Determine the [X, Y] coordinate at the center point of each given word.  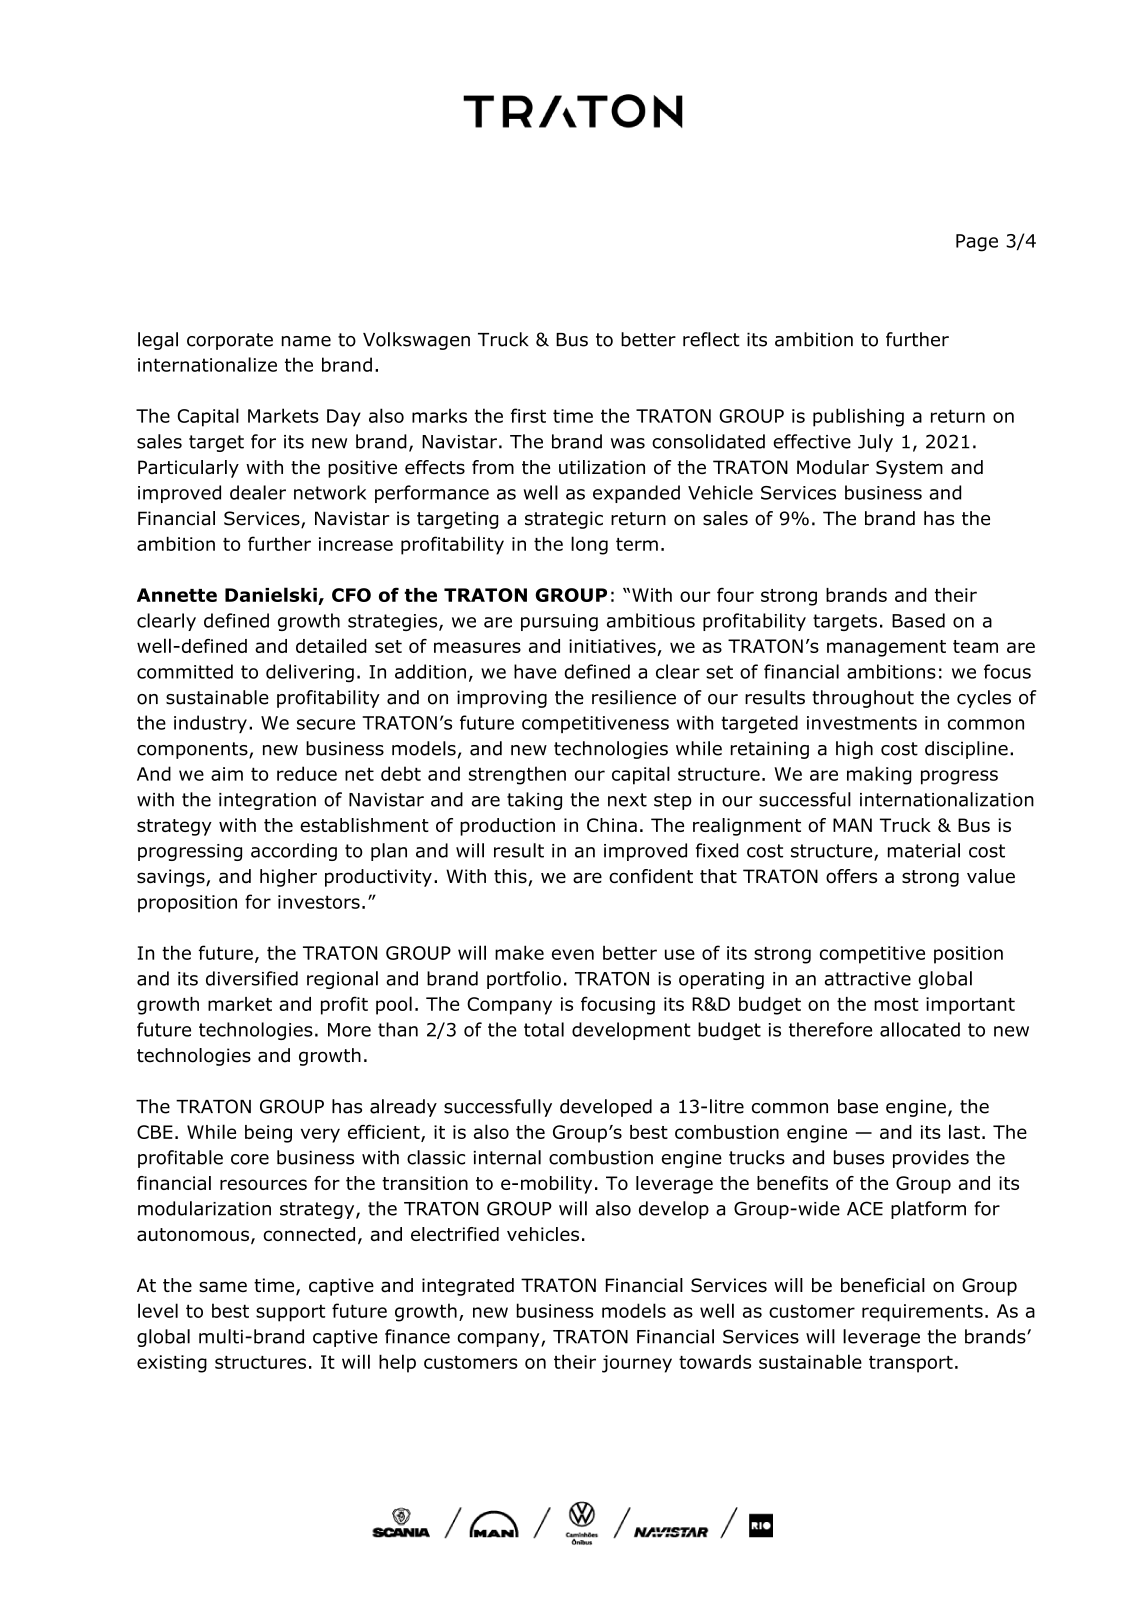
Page [977, 243]
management [886, 648]
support [290, 1313]
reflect [711, 339]
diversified [252, 978]
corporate [230, 341]
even [573, 954]
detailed [331, 645]
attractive [868, 979]
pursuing [559, 622]
